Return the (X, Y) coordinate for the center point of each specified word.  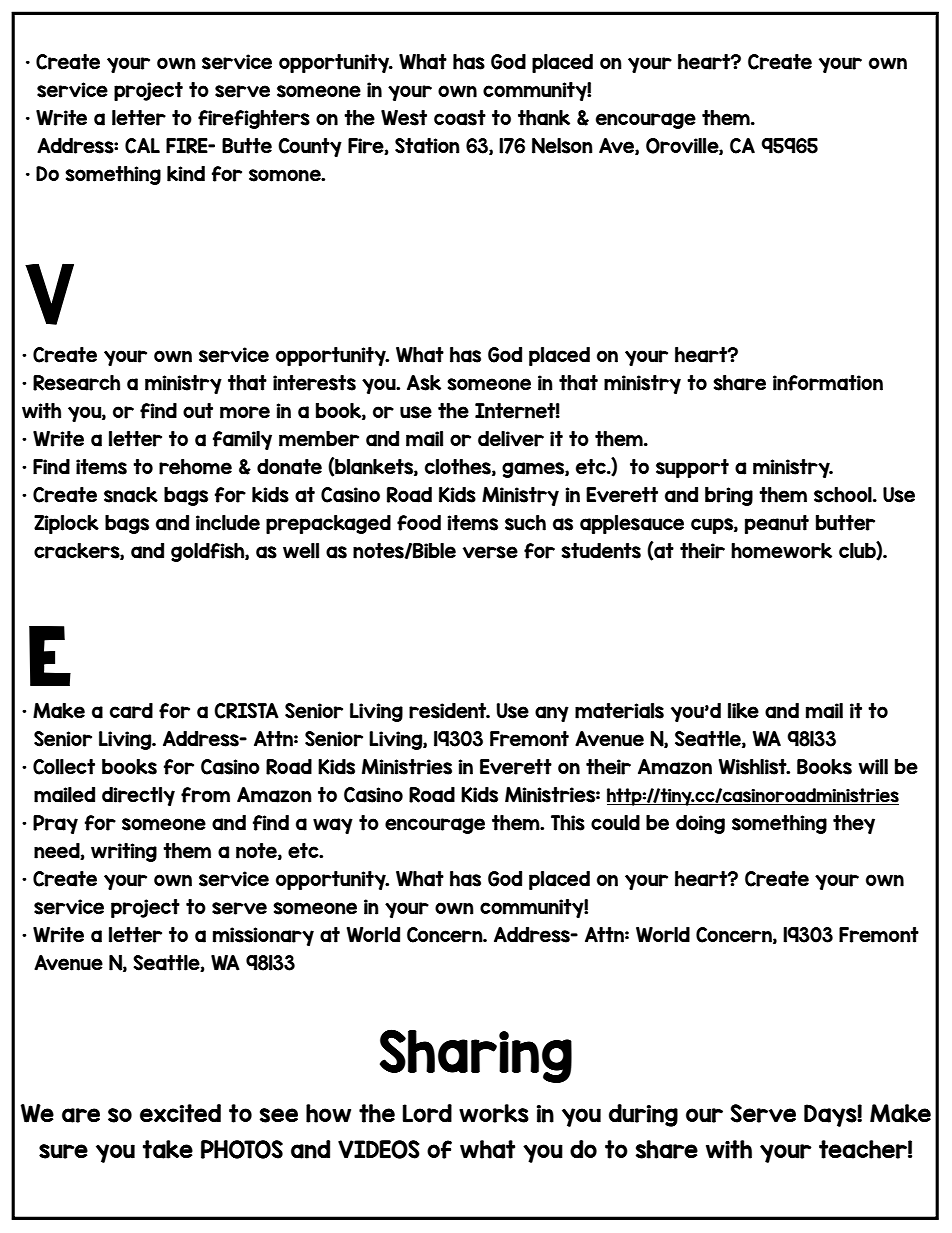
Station (427, 146)
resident (449, 711)
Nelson (562, 146)
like (743, 711)
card (131, 711)
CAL (142, 146)
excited (180, 1113)
